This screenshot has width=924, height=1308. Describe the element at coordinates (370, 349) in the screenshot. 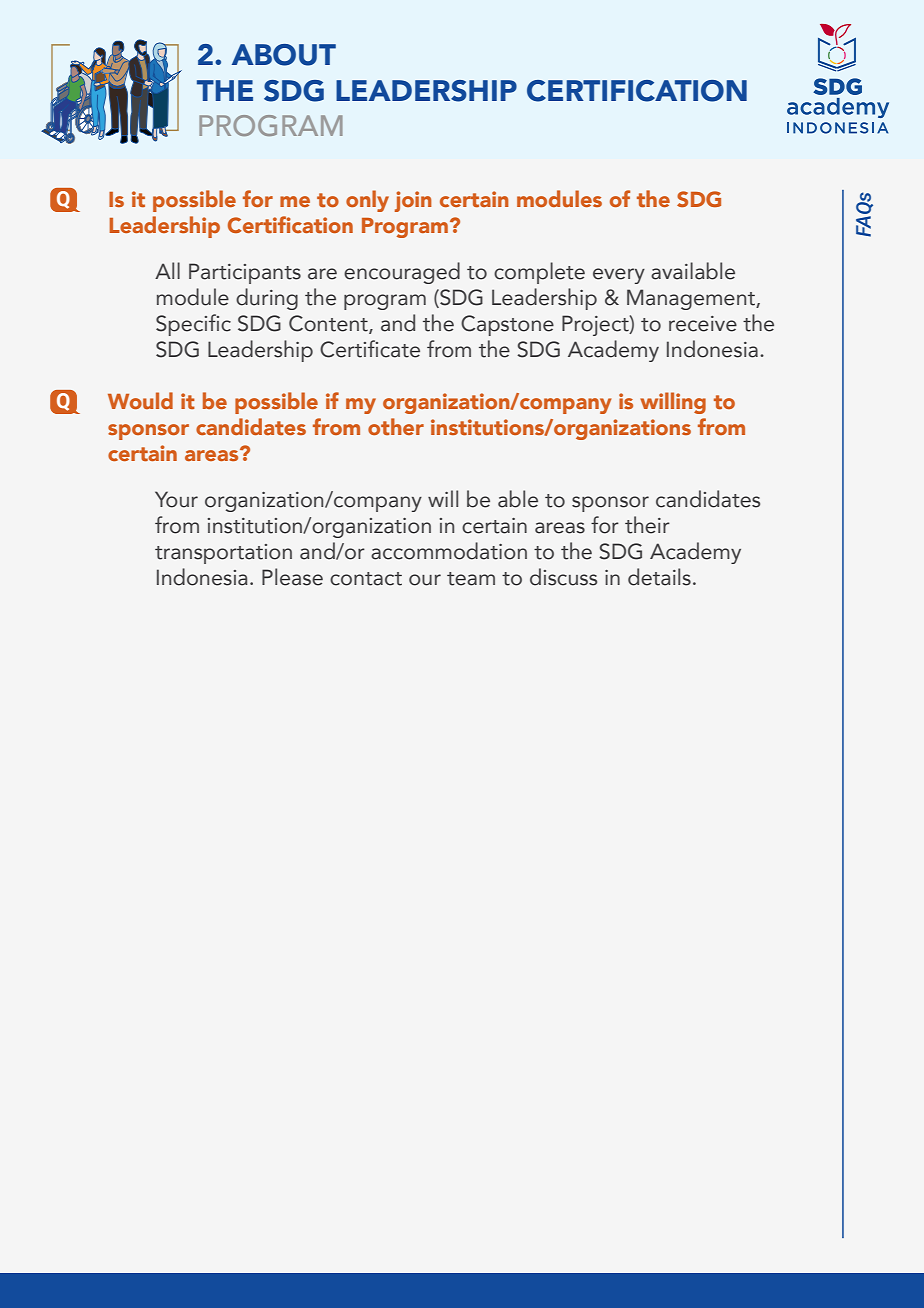

I see `Certificate` at that location.
